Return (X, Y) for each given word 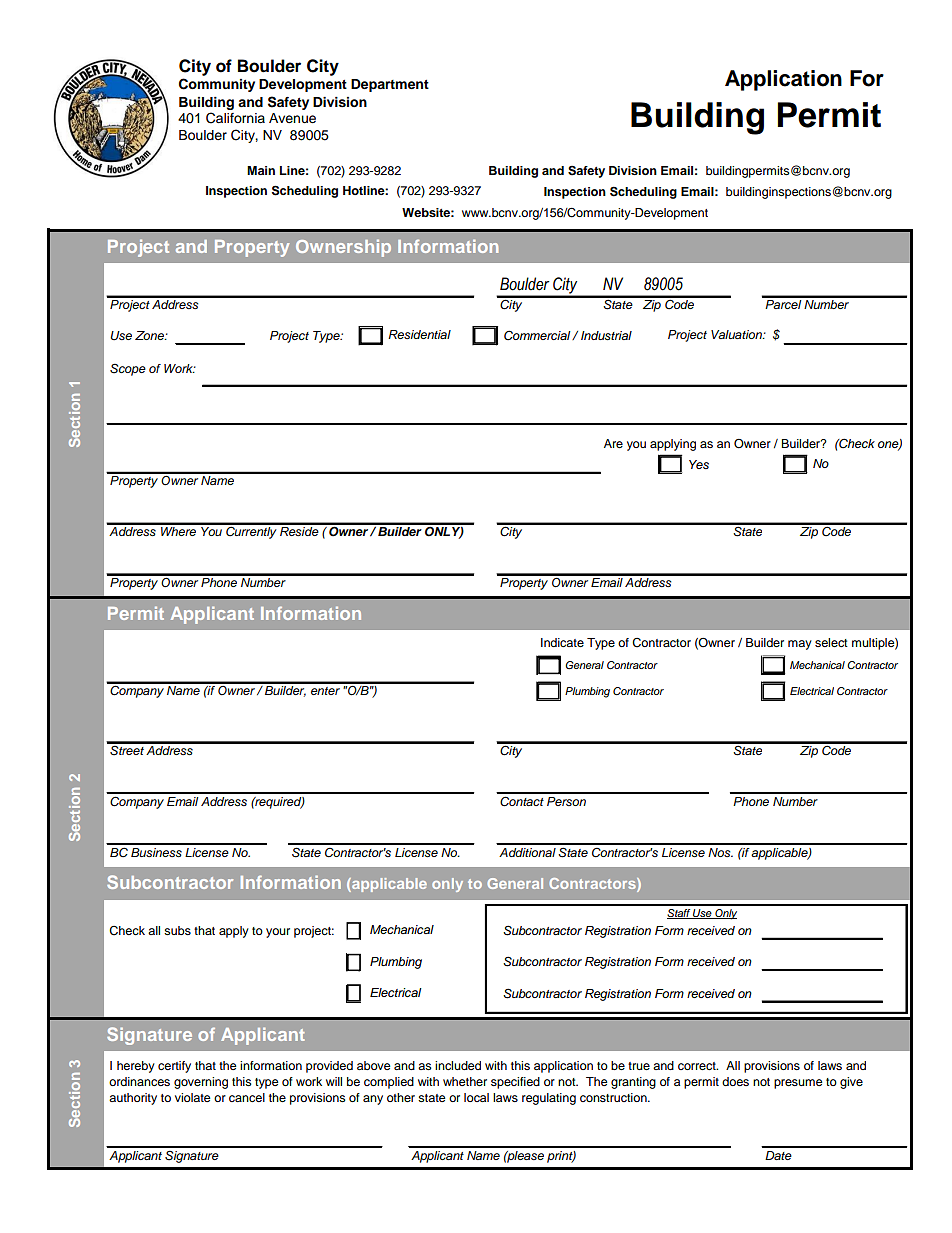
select (831, 642)
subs (177, 930)
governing (201, 1083)
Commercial (538, 335)
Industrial (606, 336)
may (800, 645)
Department (390, 85)
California (235, 118)
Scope (128, 370)
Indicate (562, 642)
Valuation (737, 334)
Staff (679, 914)
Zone (150, 335)
